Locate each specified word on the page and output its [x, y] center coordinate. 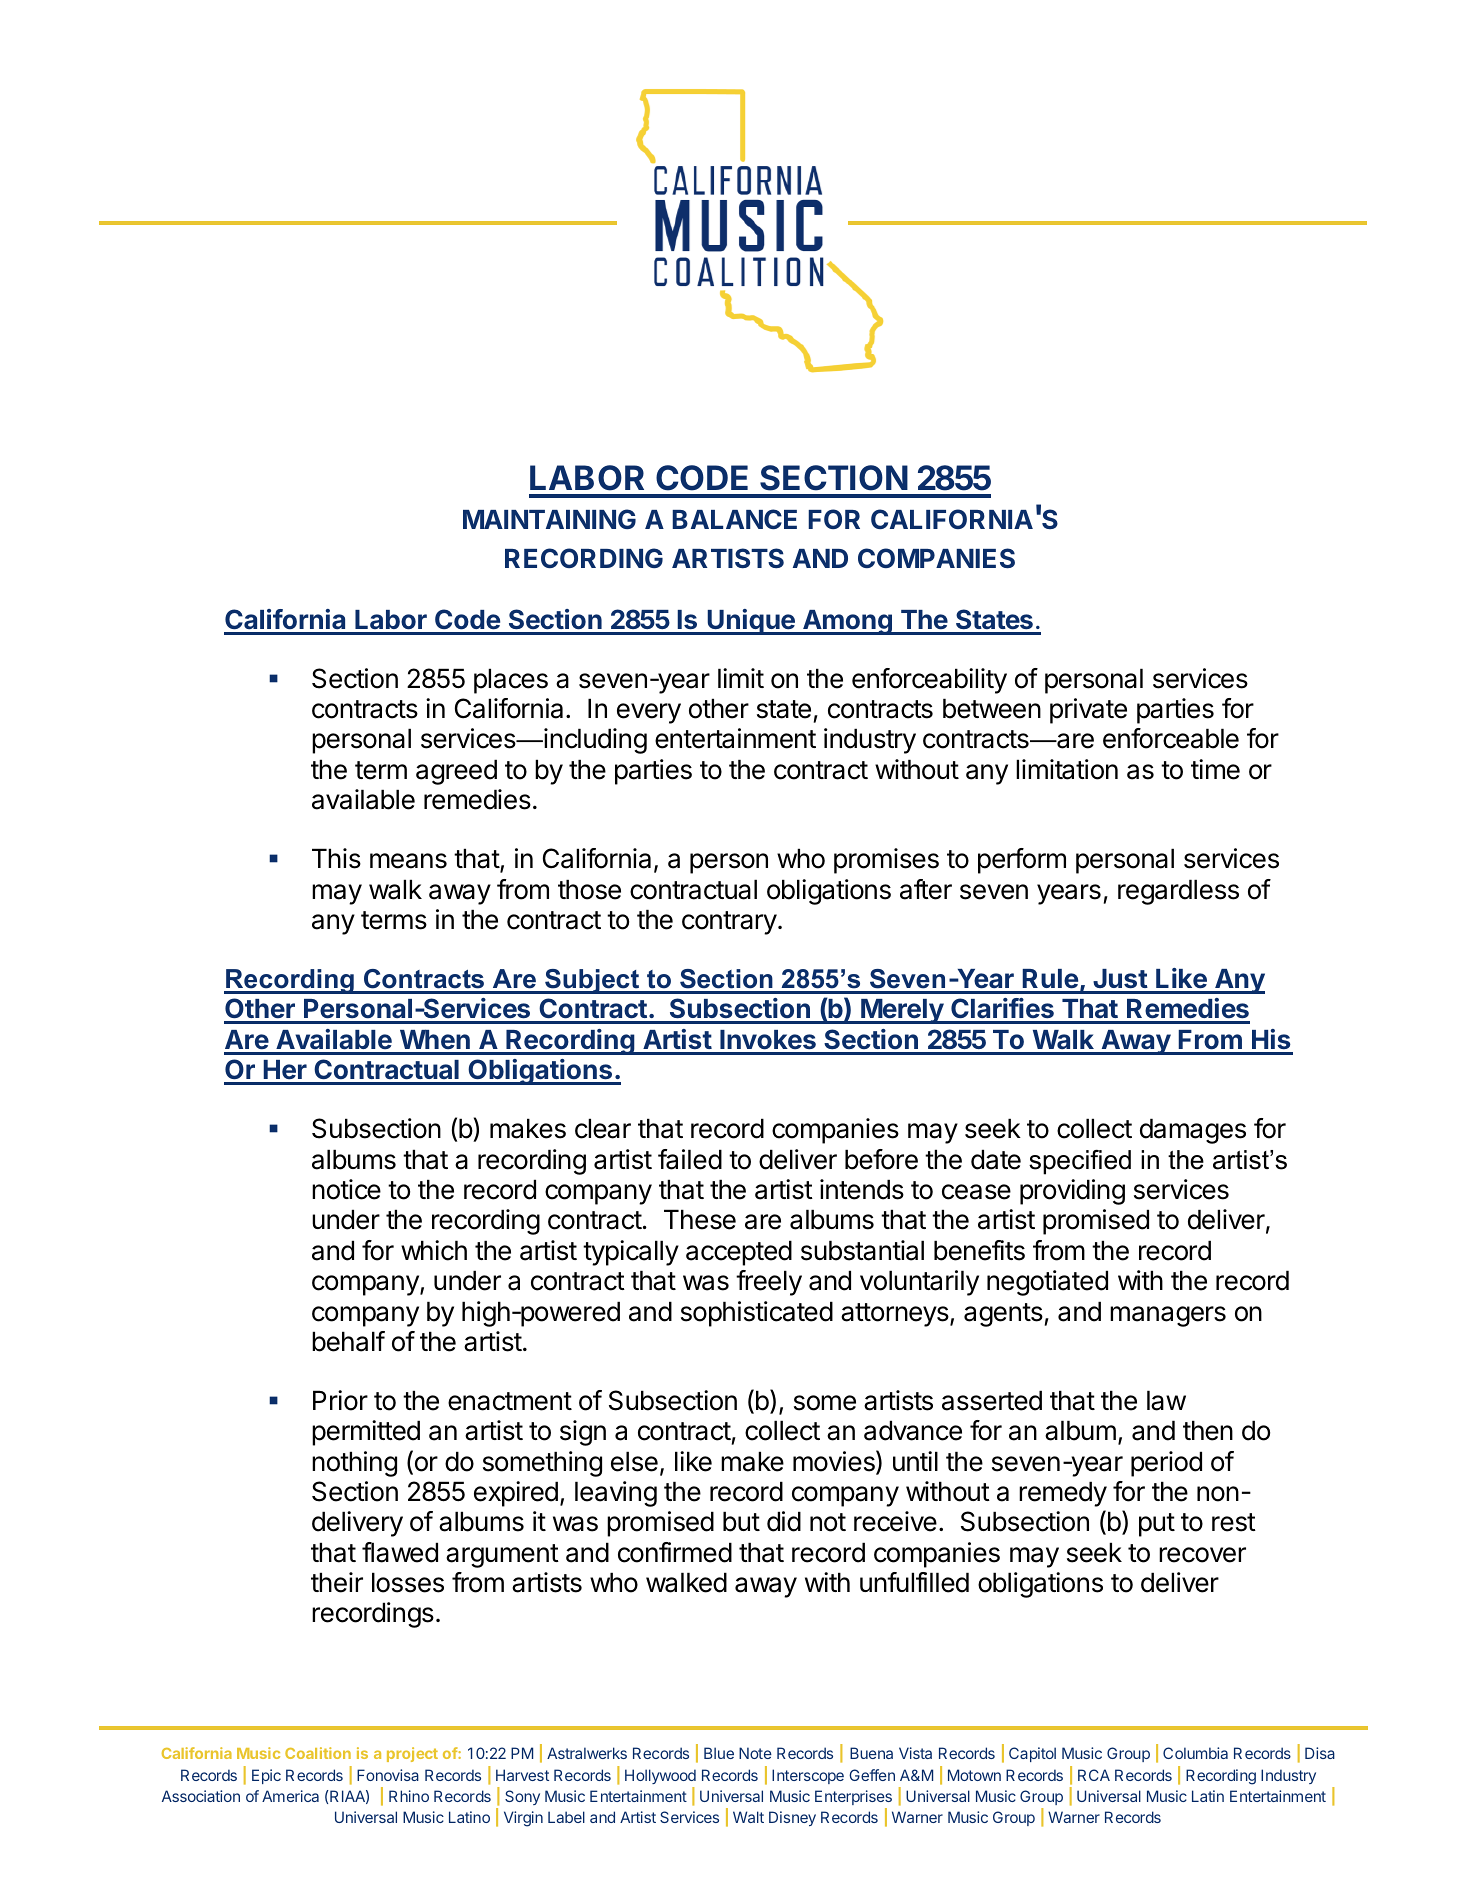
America [290, 1796]
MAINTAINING [549, 519]
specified [1080, 1162]
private [1088, 711]
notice [346, 1189]
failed [690, 1159]
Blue [719, 1753]
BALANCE [734, 519]
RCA [1094, 1775]
